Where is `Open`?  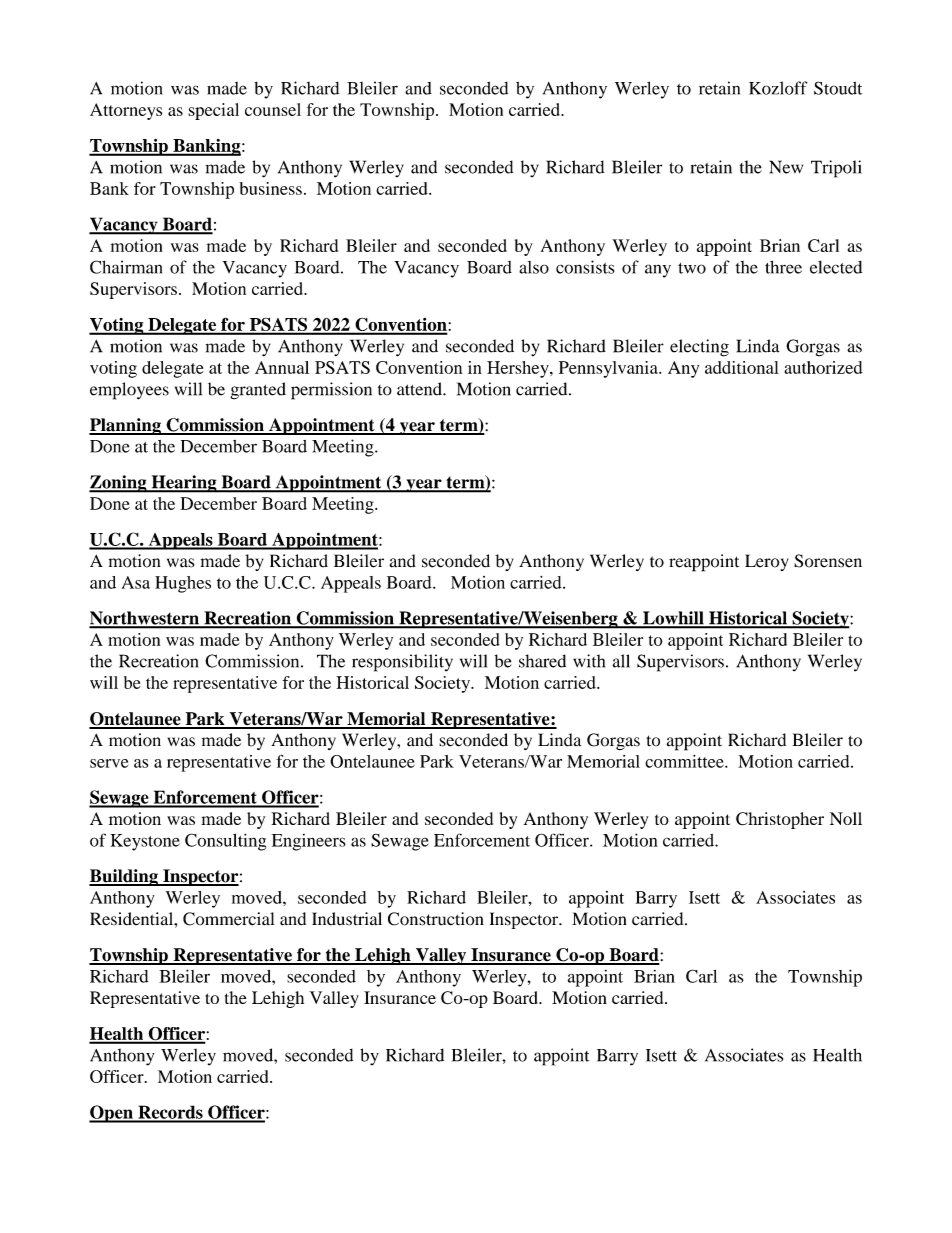 Open is located at coordinates (112, 1114).
